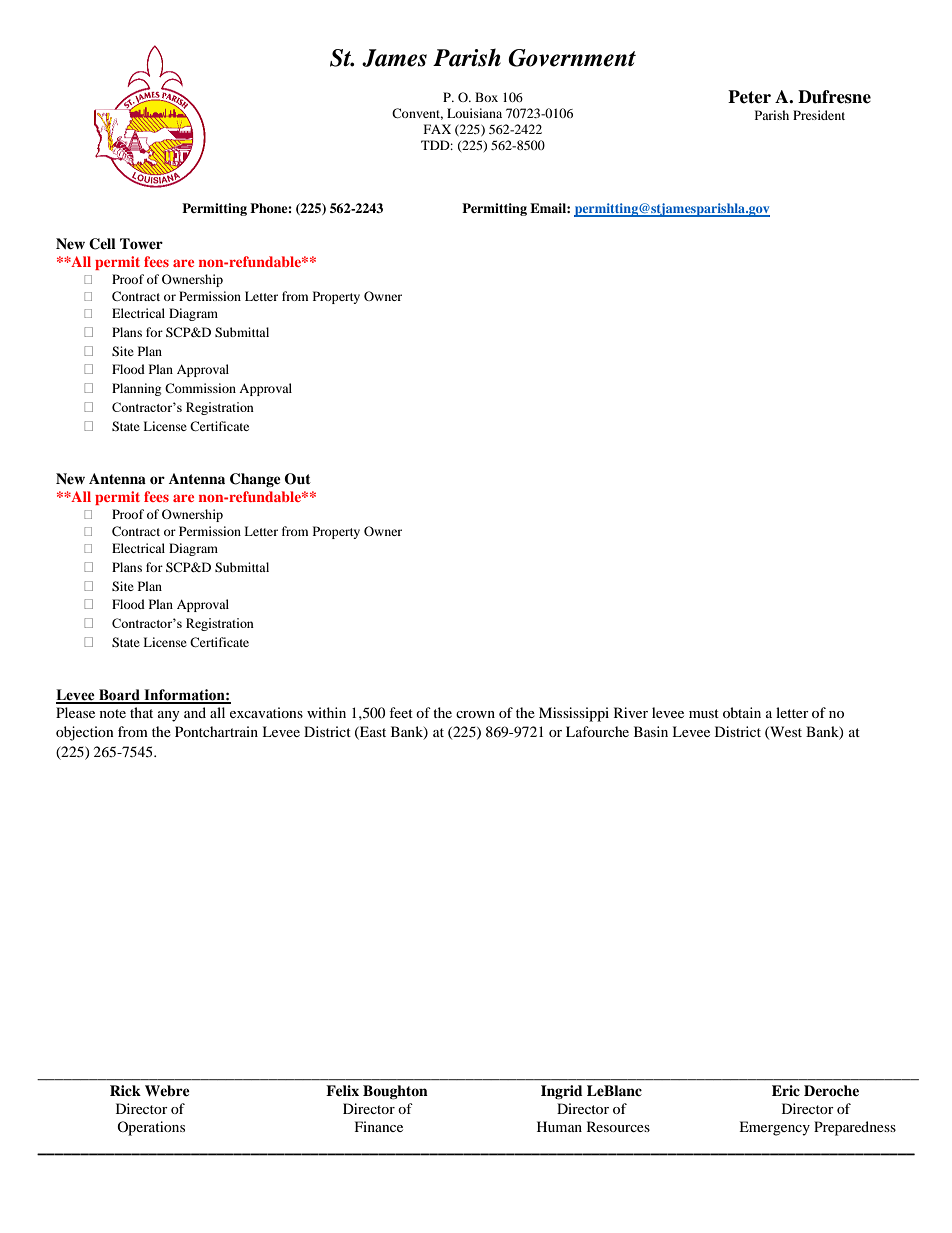 The height and width of the screenshot is (1233, 952). I want to click on Box, so click(486, 97).
